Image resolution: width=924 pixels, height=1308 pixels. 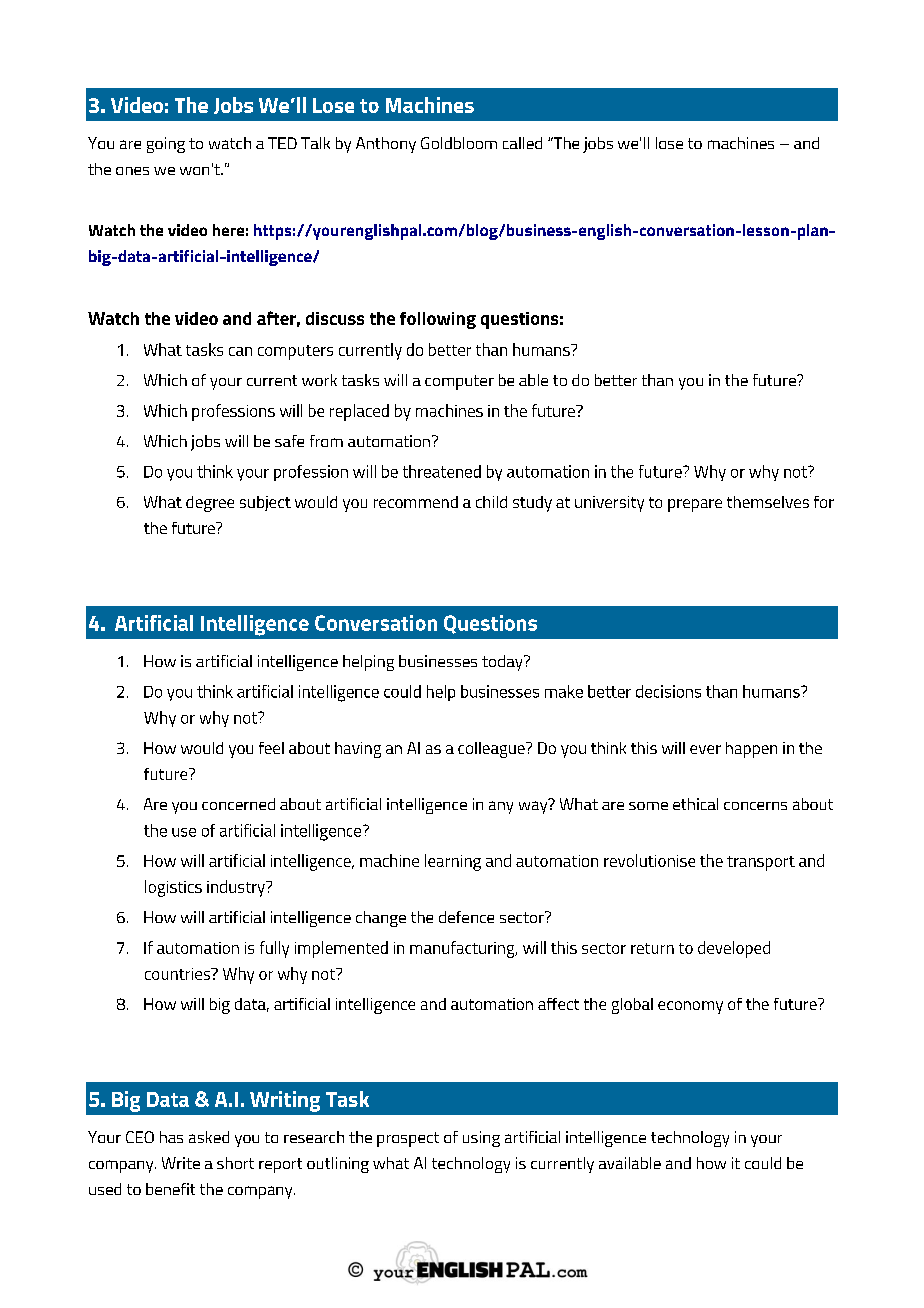 What do you see at coordinates (522, 143) in the document?
I see `called` at bounding box center [522, 143].
